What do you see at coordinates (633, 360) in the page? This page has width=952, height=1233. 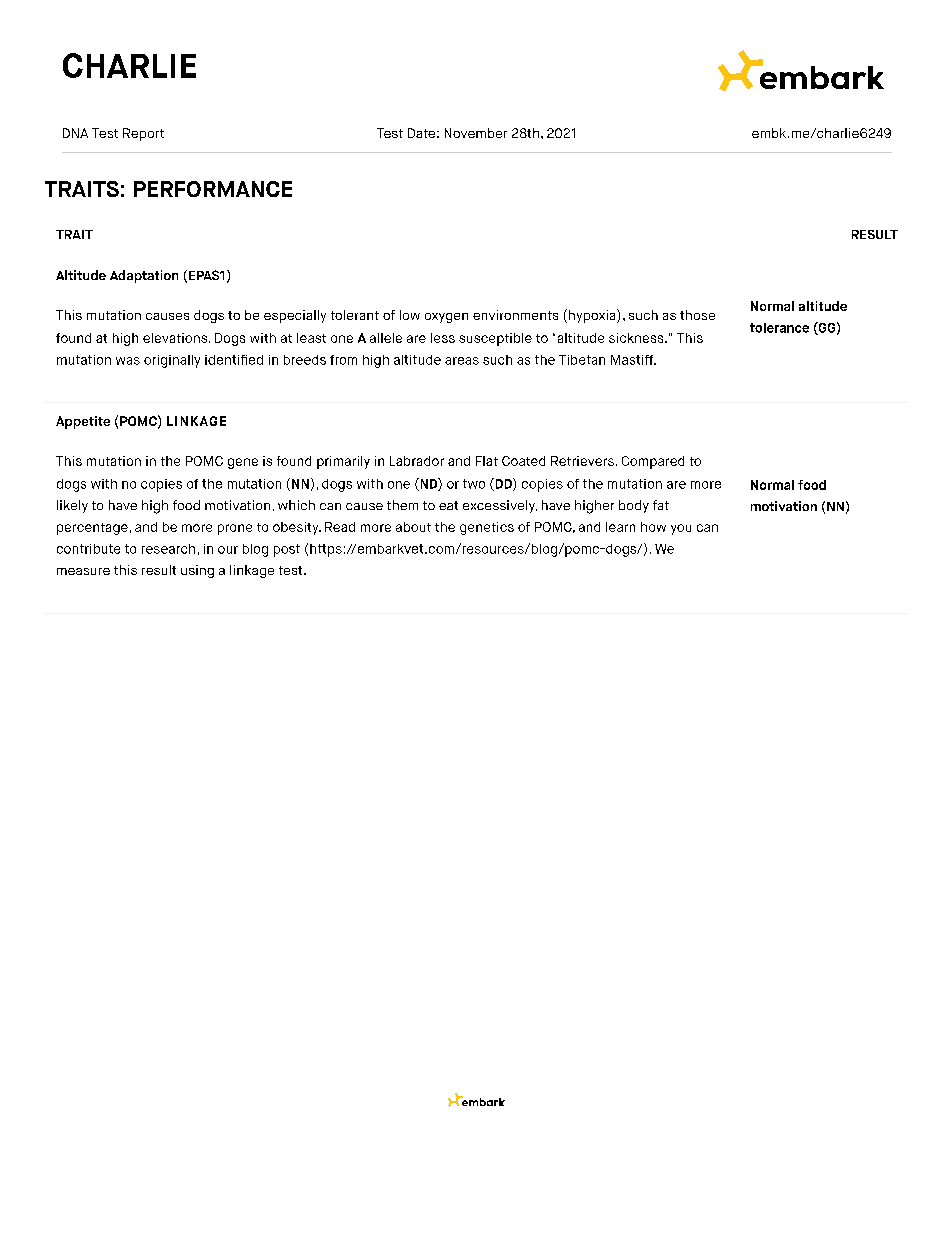 I see `Mastiff` at bounding box center [633, 360].
